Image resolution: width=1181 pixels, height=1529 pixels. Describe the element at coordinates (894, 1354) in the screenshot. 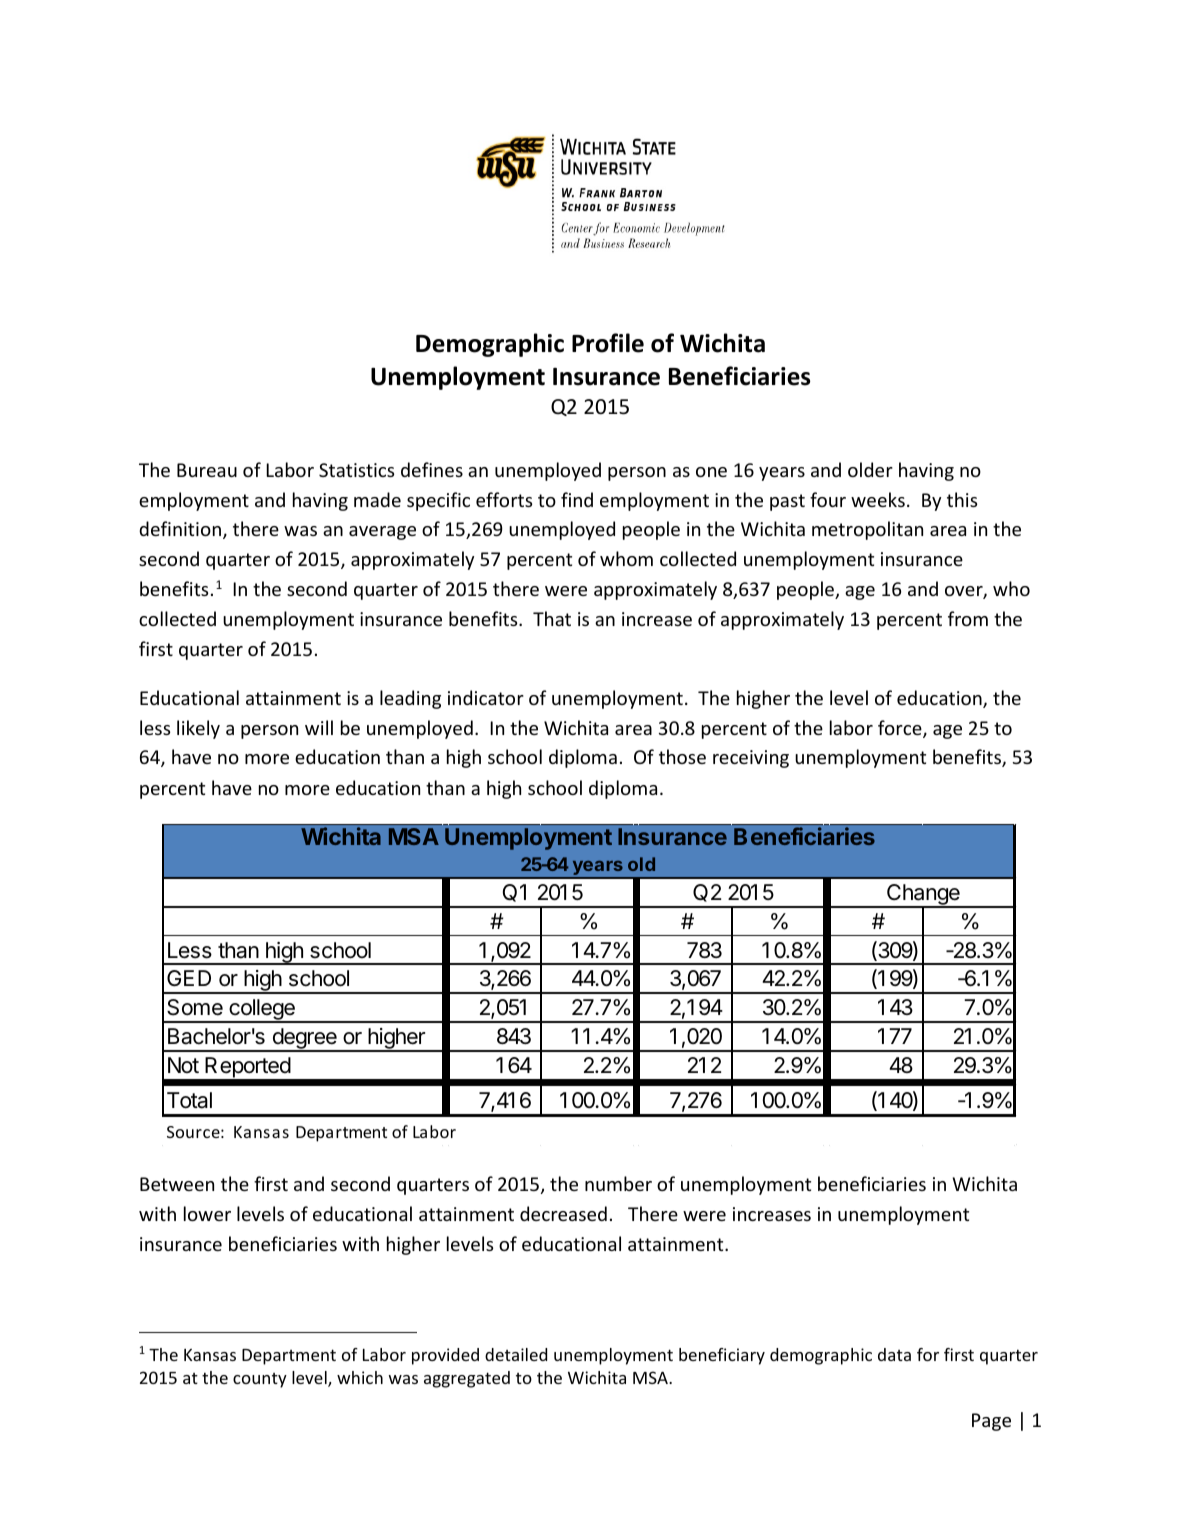

I see `data` at that location.
